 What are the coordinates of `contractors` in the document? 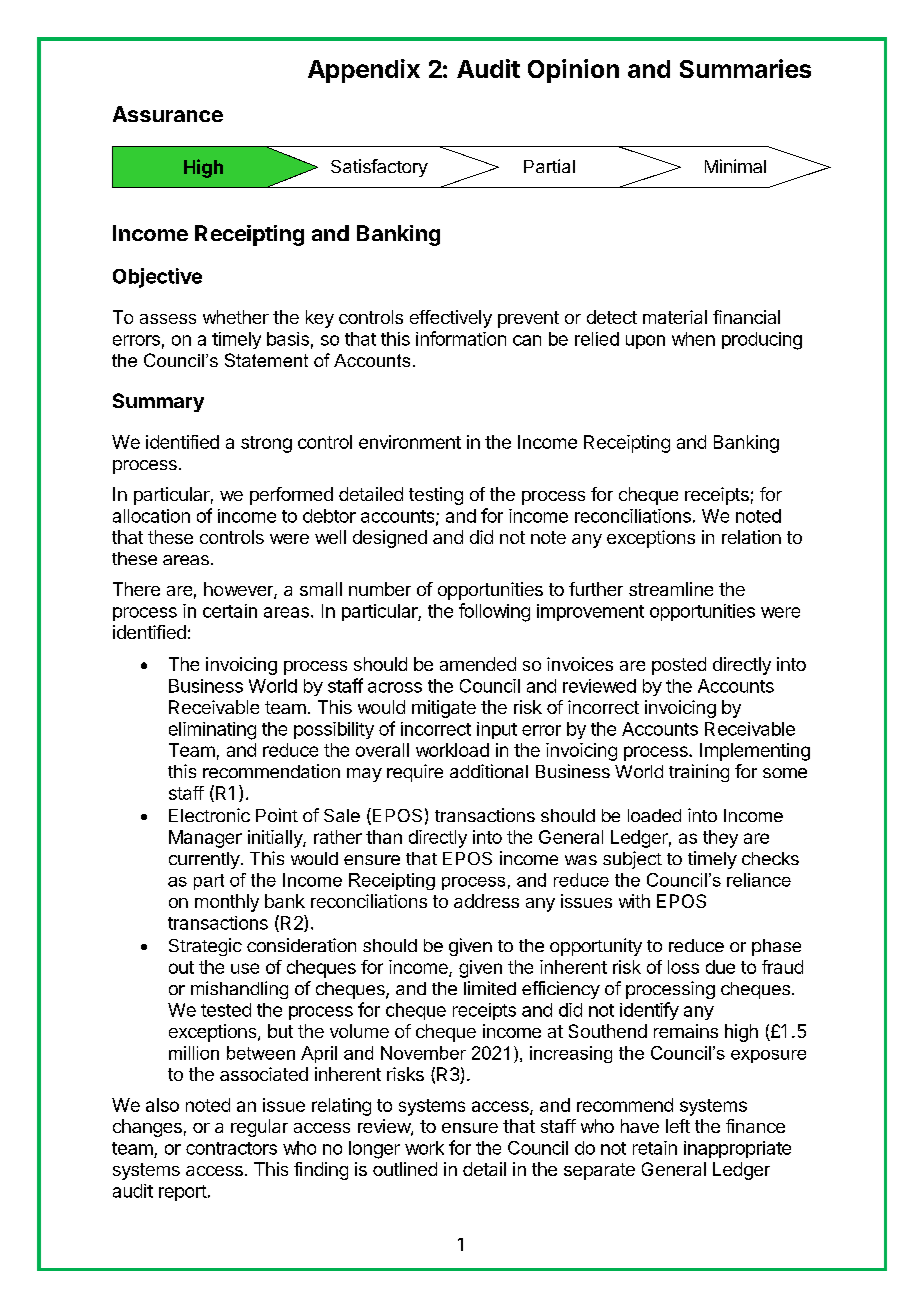 It's located at (231, 1148).
